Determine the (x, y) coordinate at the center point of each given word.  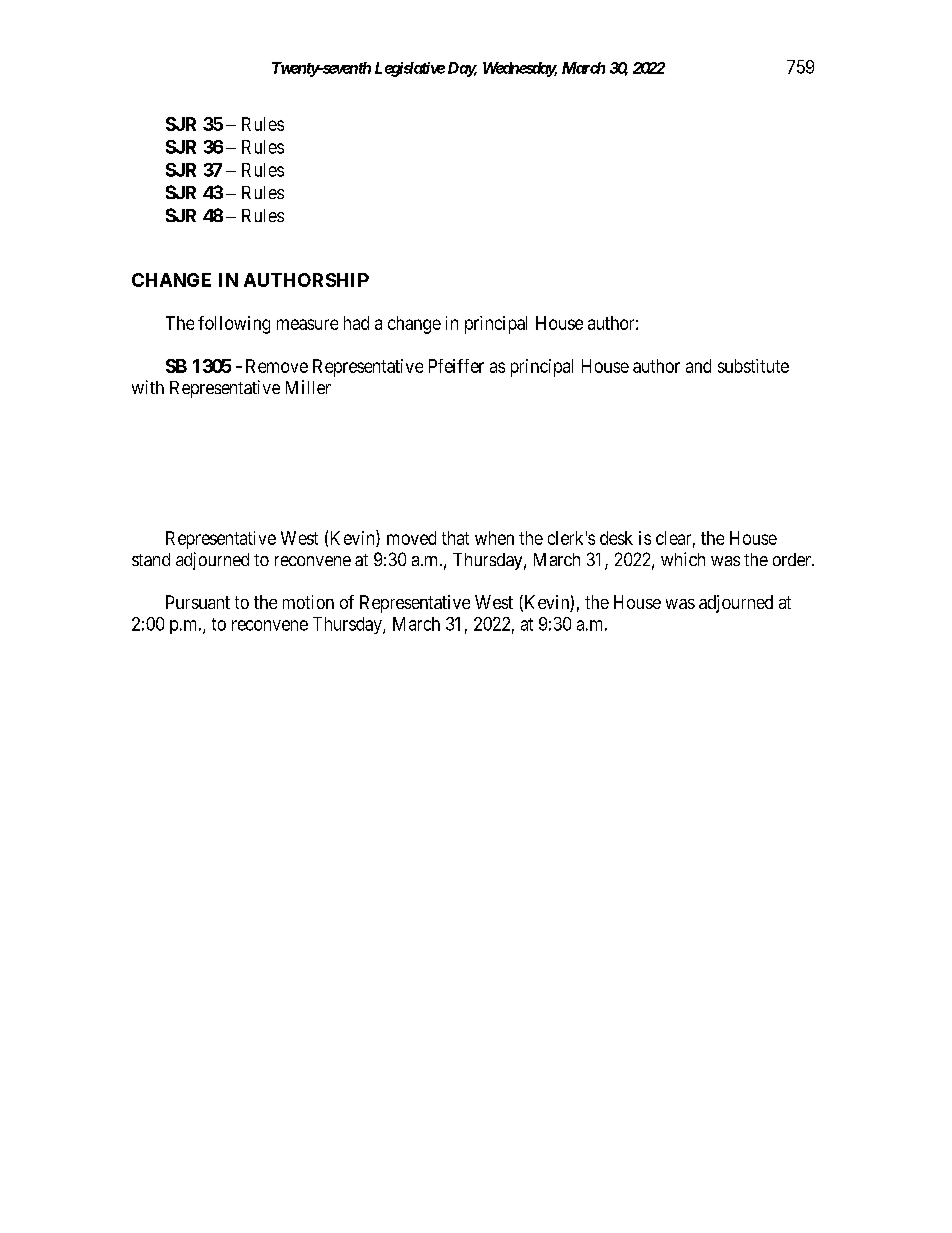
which (683, 559)
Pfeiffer (456, 366)
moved (411, 538)
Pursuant (198, 602)
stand (151, 559)
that (455, 538)
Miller (308, 387)
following (234, 325)
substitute (753, 366)
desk (616, 538)
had (356, 323)
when (494, 538)
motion (308, 602)
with (148, 387)
